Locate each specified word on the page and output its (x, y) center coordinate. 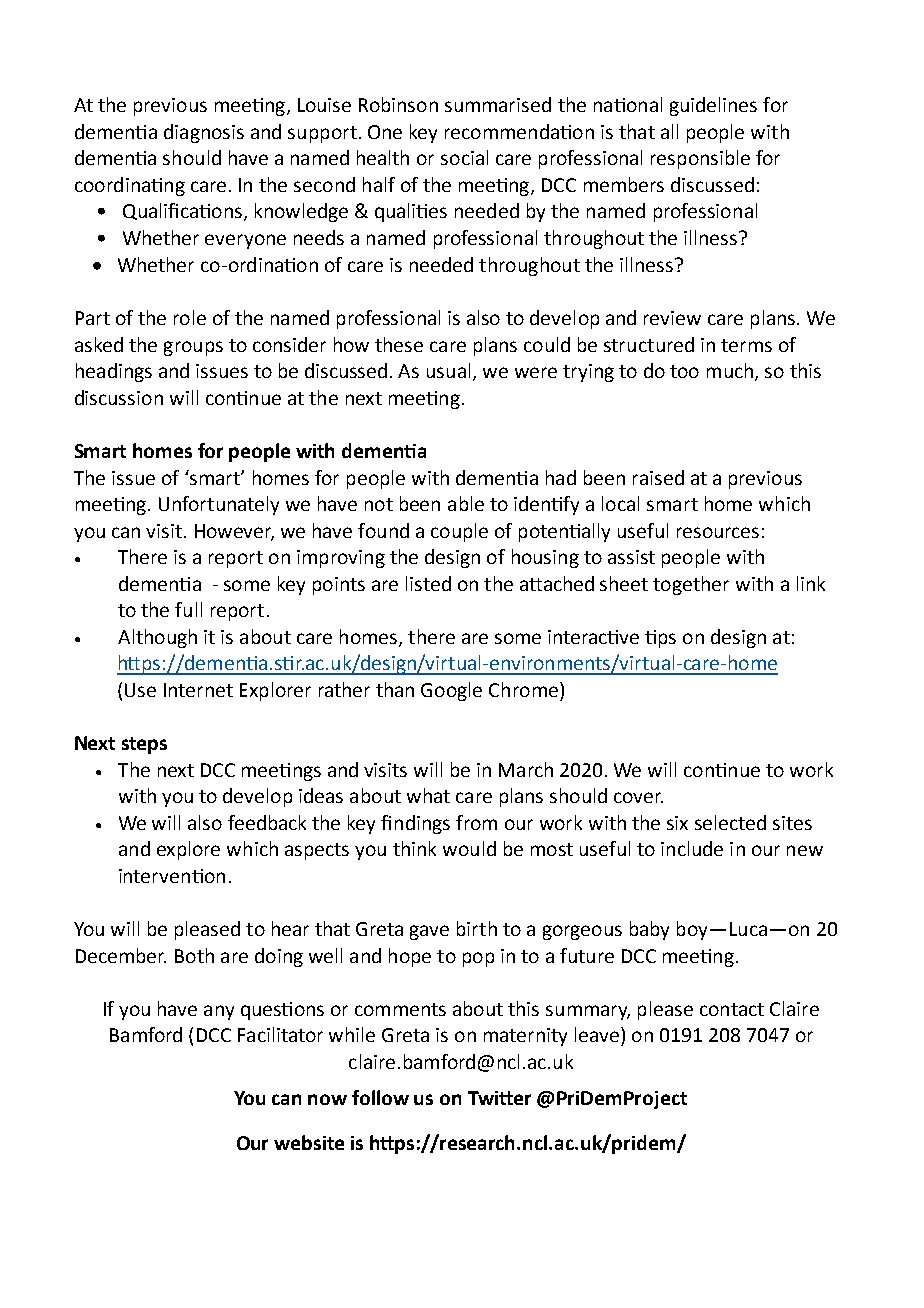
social (464, 157)
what (428, 795)
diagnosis (204, 133)
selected (730, 822)
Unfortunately (219, 505)
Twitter (499, 1098)
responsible (700, 159)
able (466, 503)
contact (732, 1009)
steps (144, 745)
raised (658, 477)
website (309, 1142)
